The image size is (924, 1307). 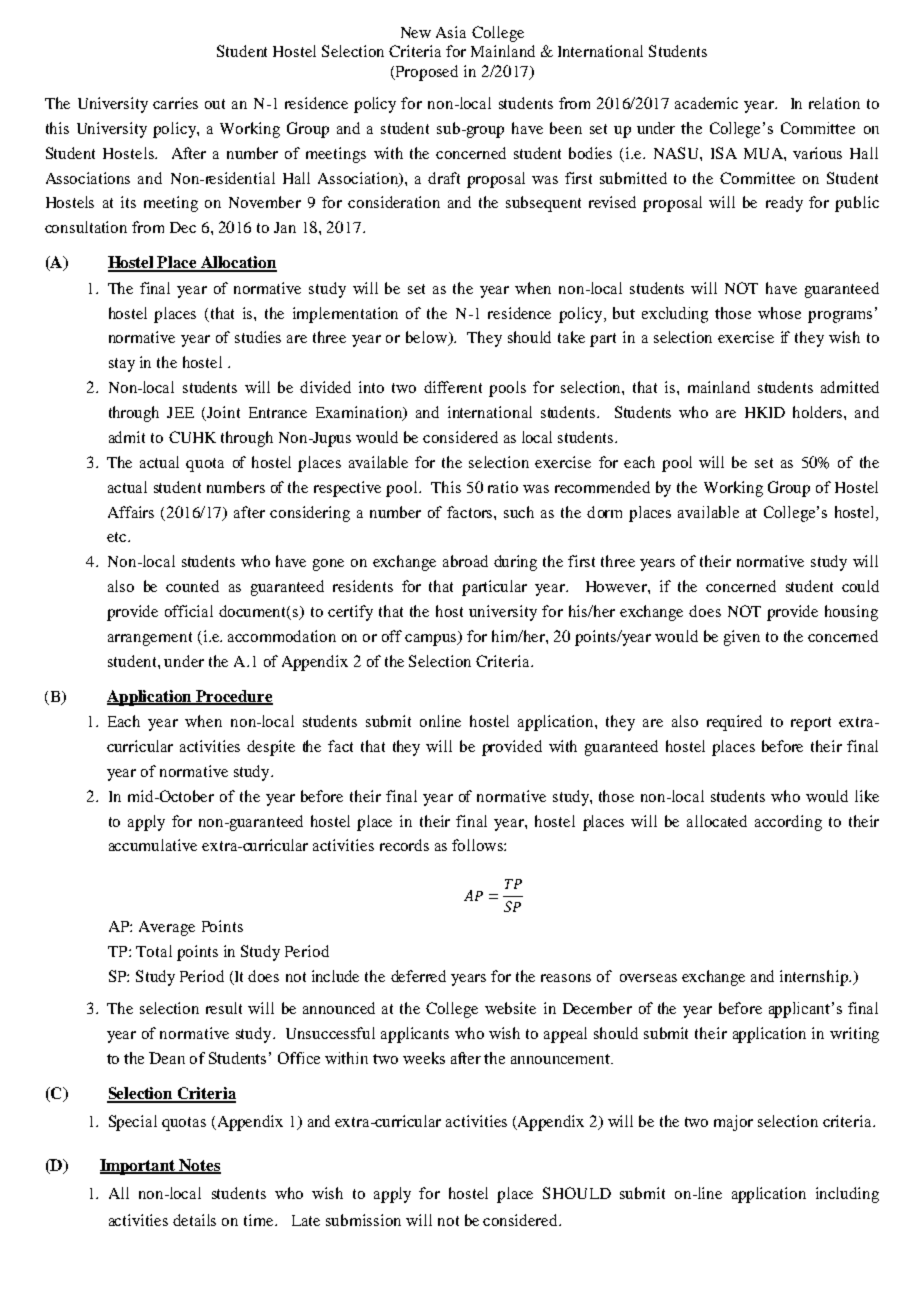 I want to click on campus, so click(x=432, y=638).
